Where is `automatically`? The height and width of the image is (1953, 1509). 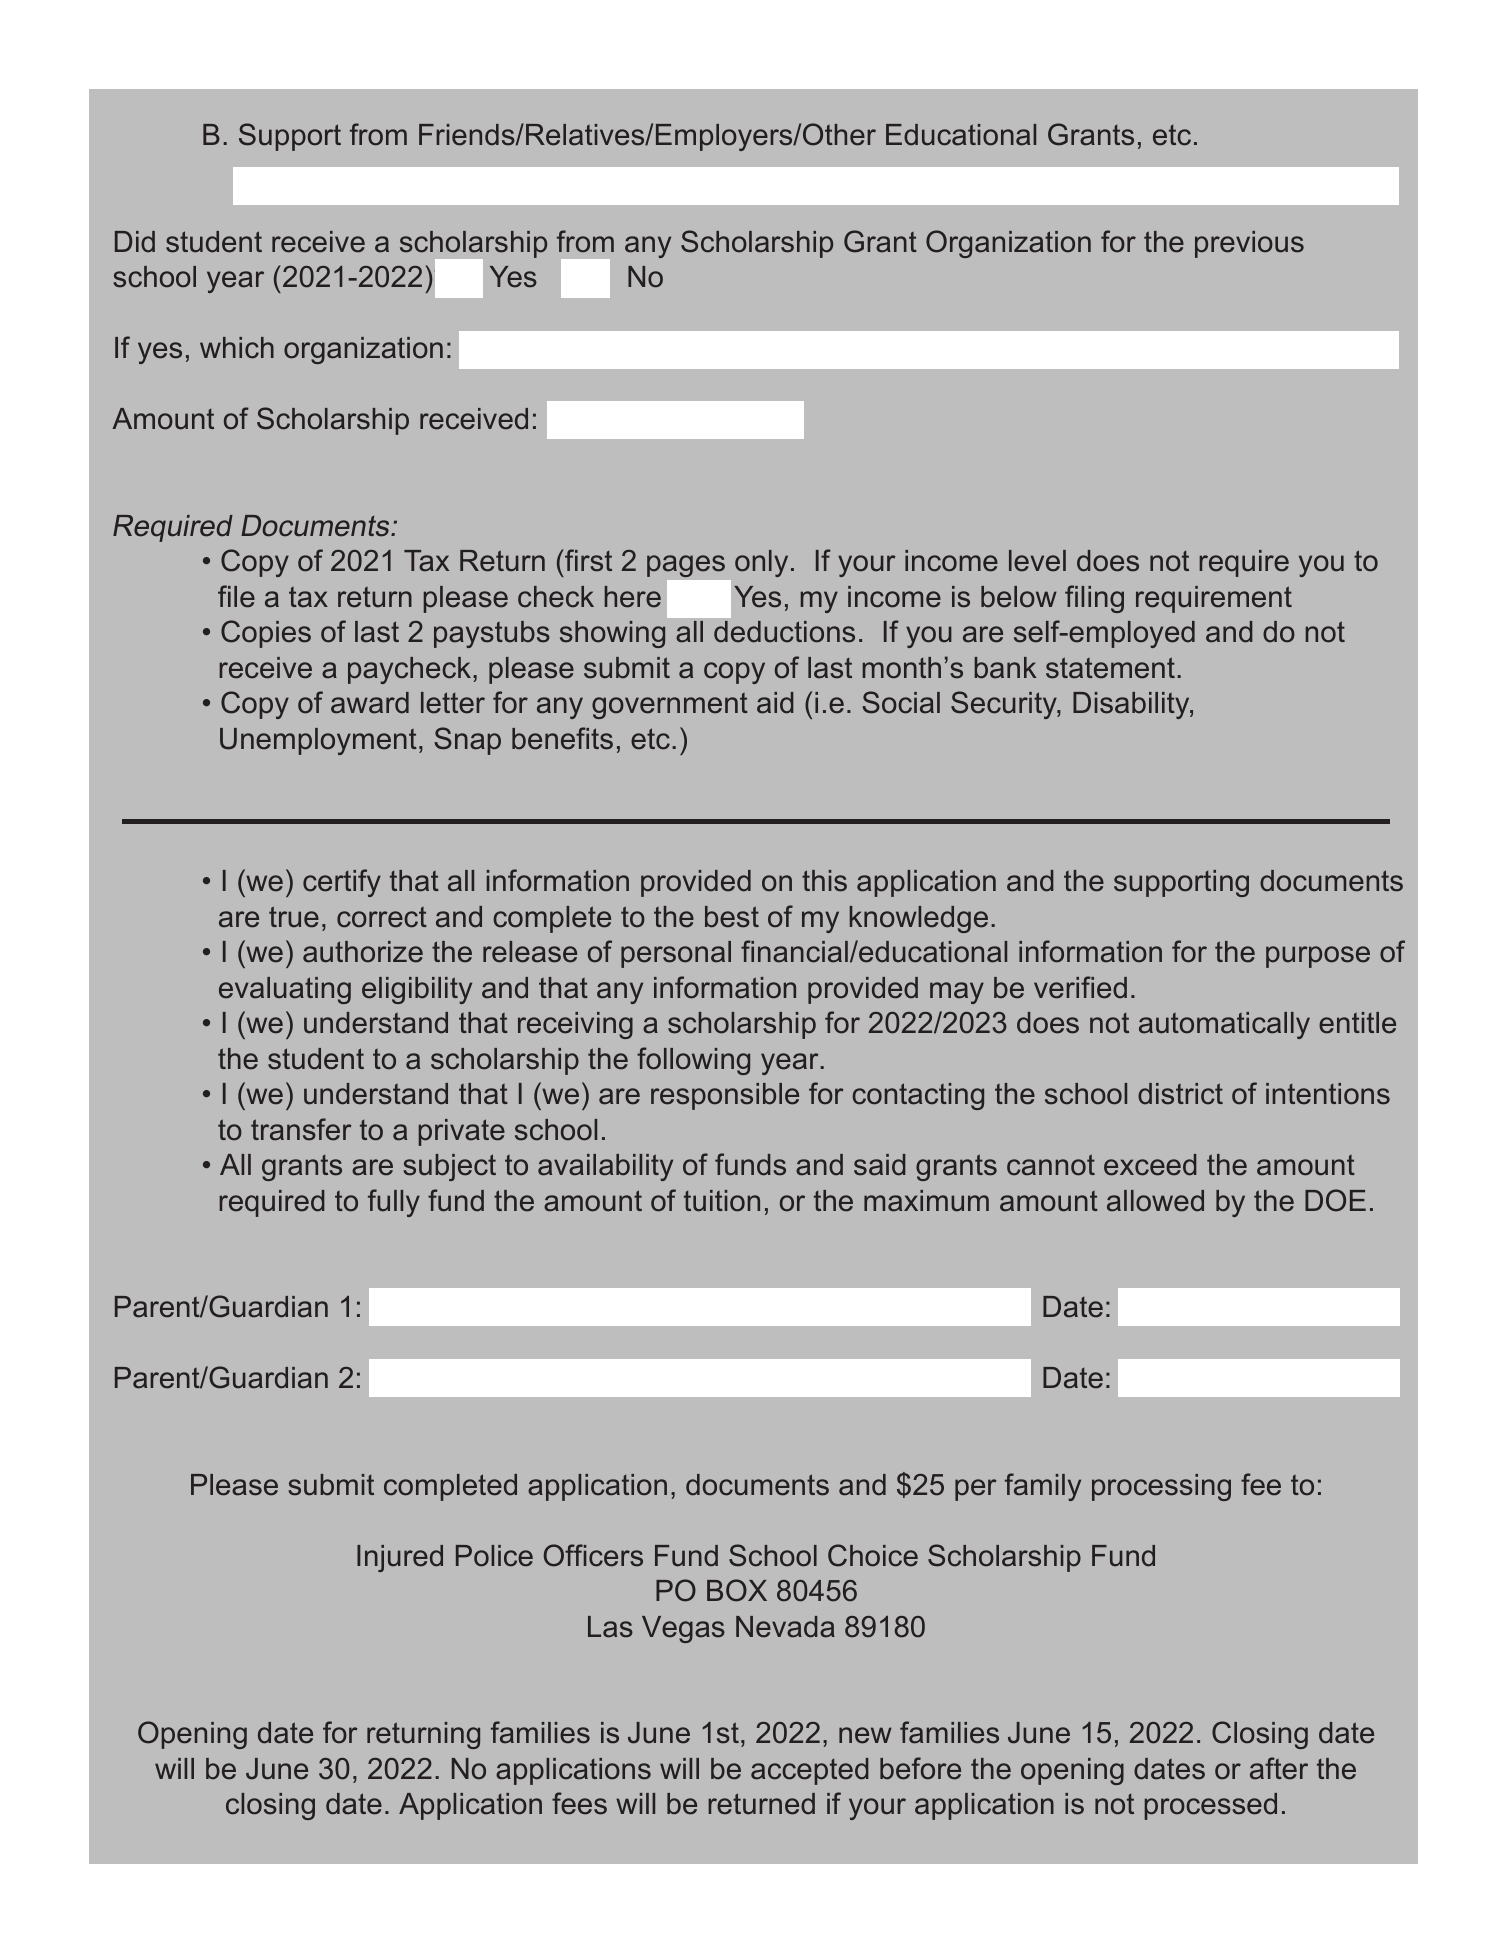 automatically is located at coordinates (1224, 1025).
